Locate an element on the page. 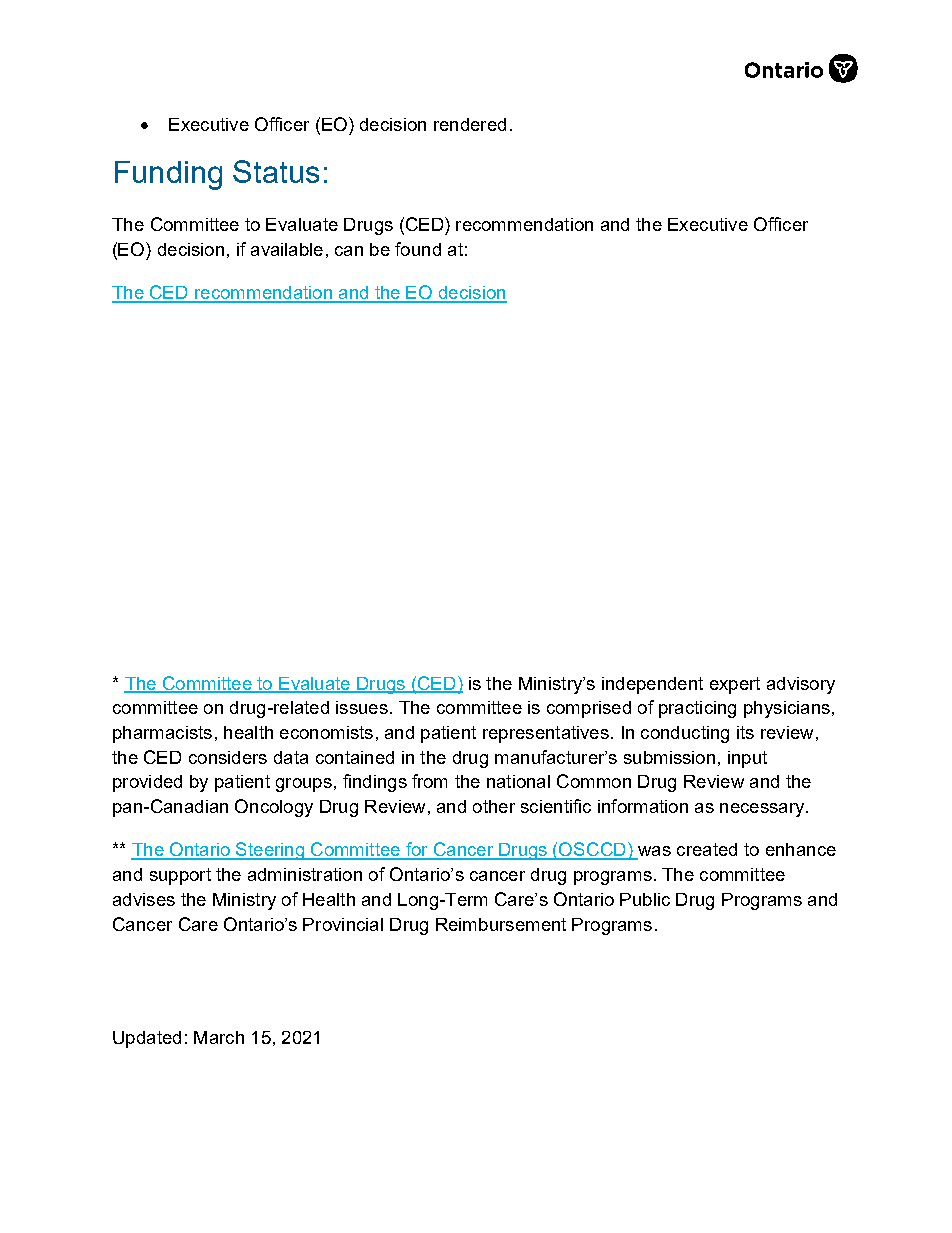 The image size is (952, 1233). other is located at coordinates (494, 806).
